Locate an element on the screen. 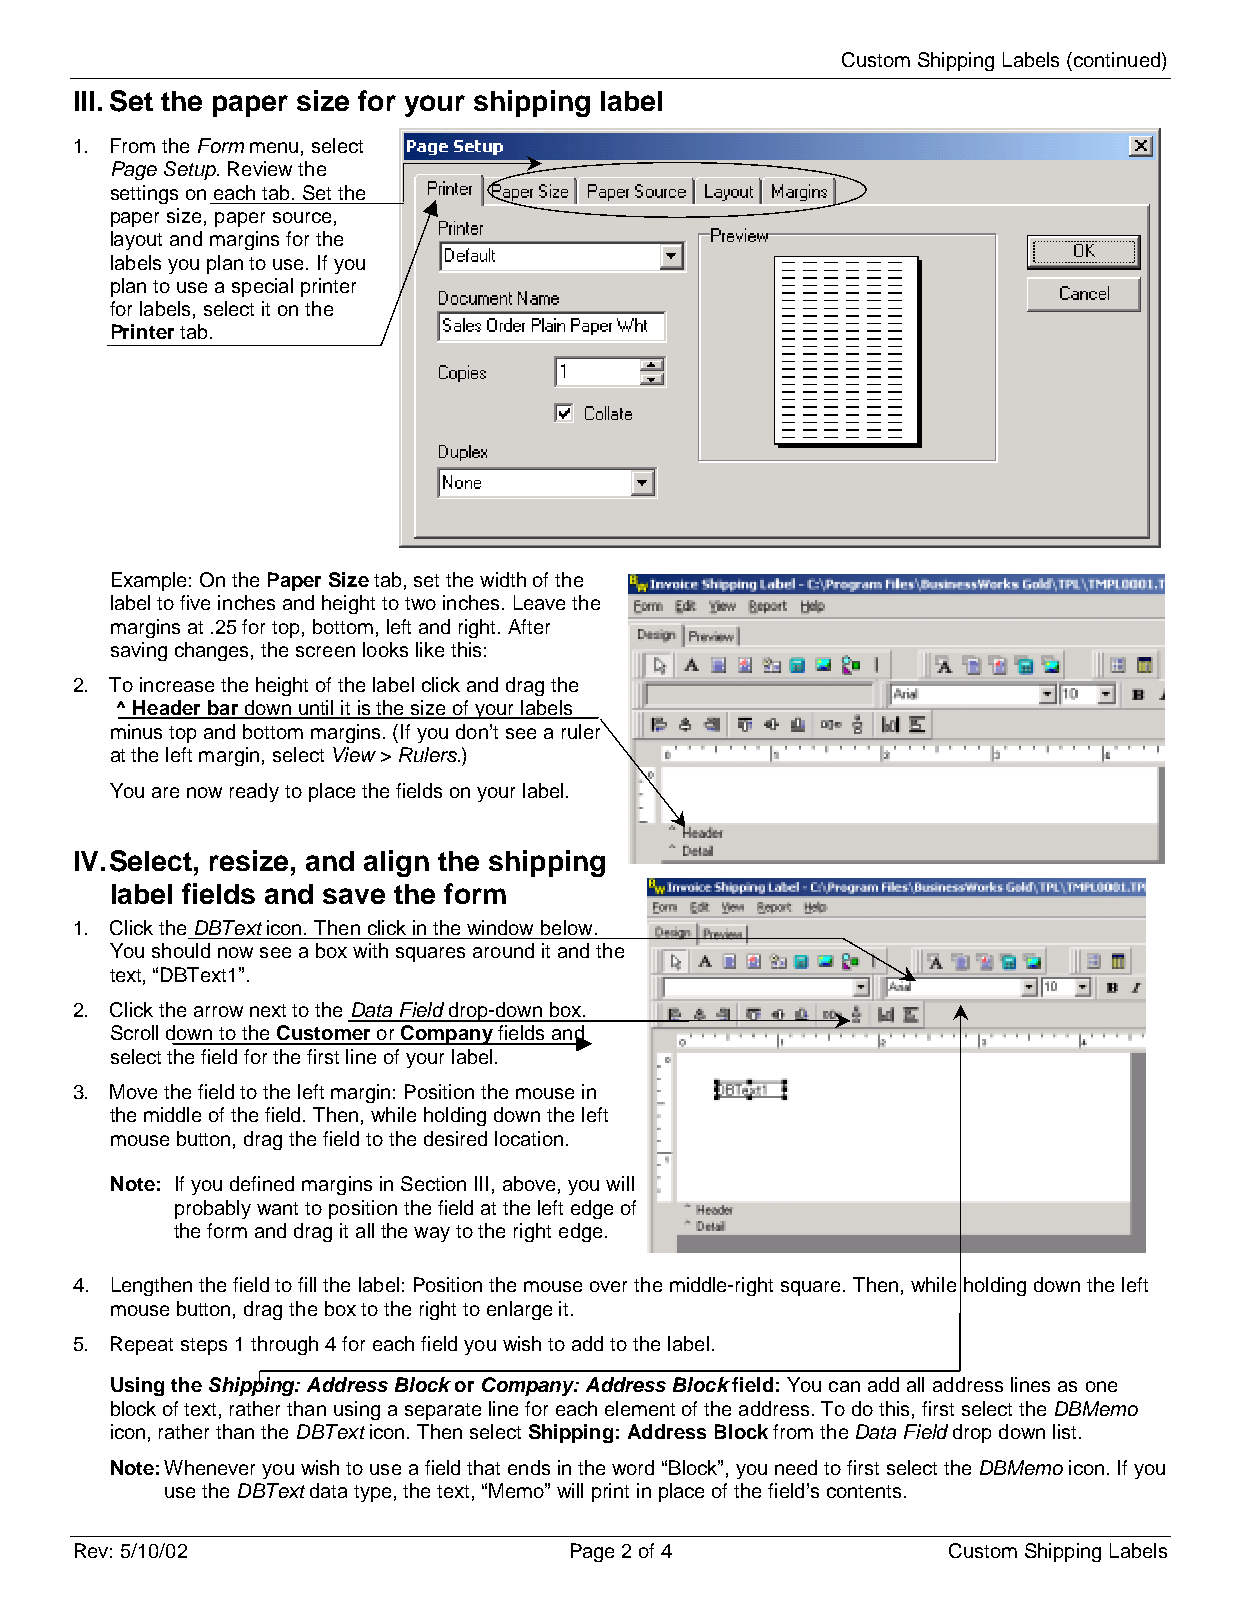 The width and height of the screenshot is (1241, 1606). Leave is located at coordinates (539, 602).
